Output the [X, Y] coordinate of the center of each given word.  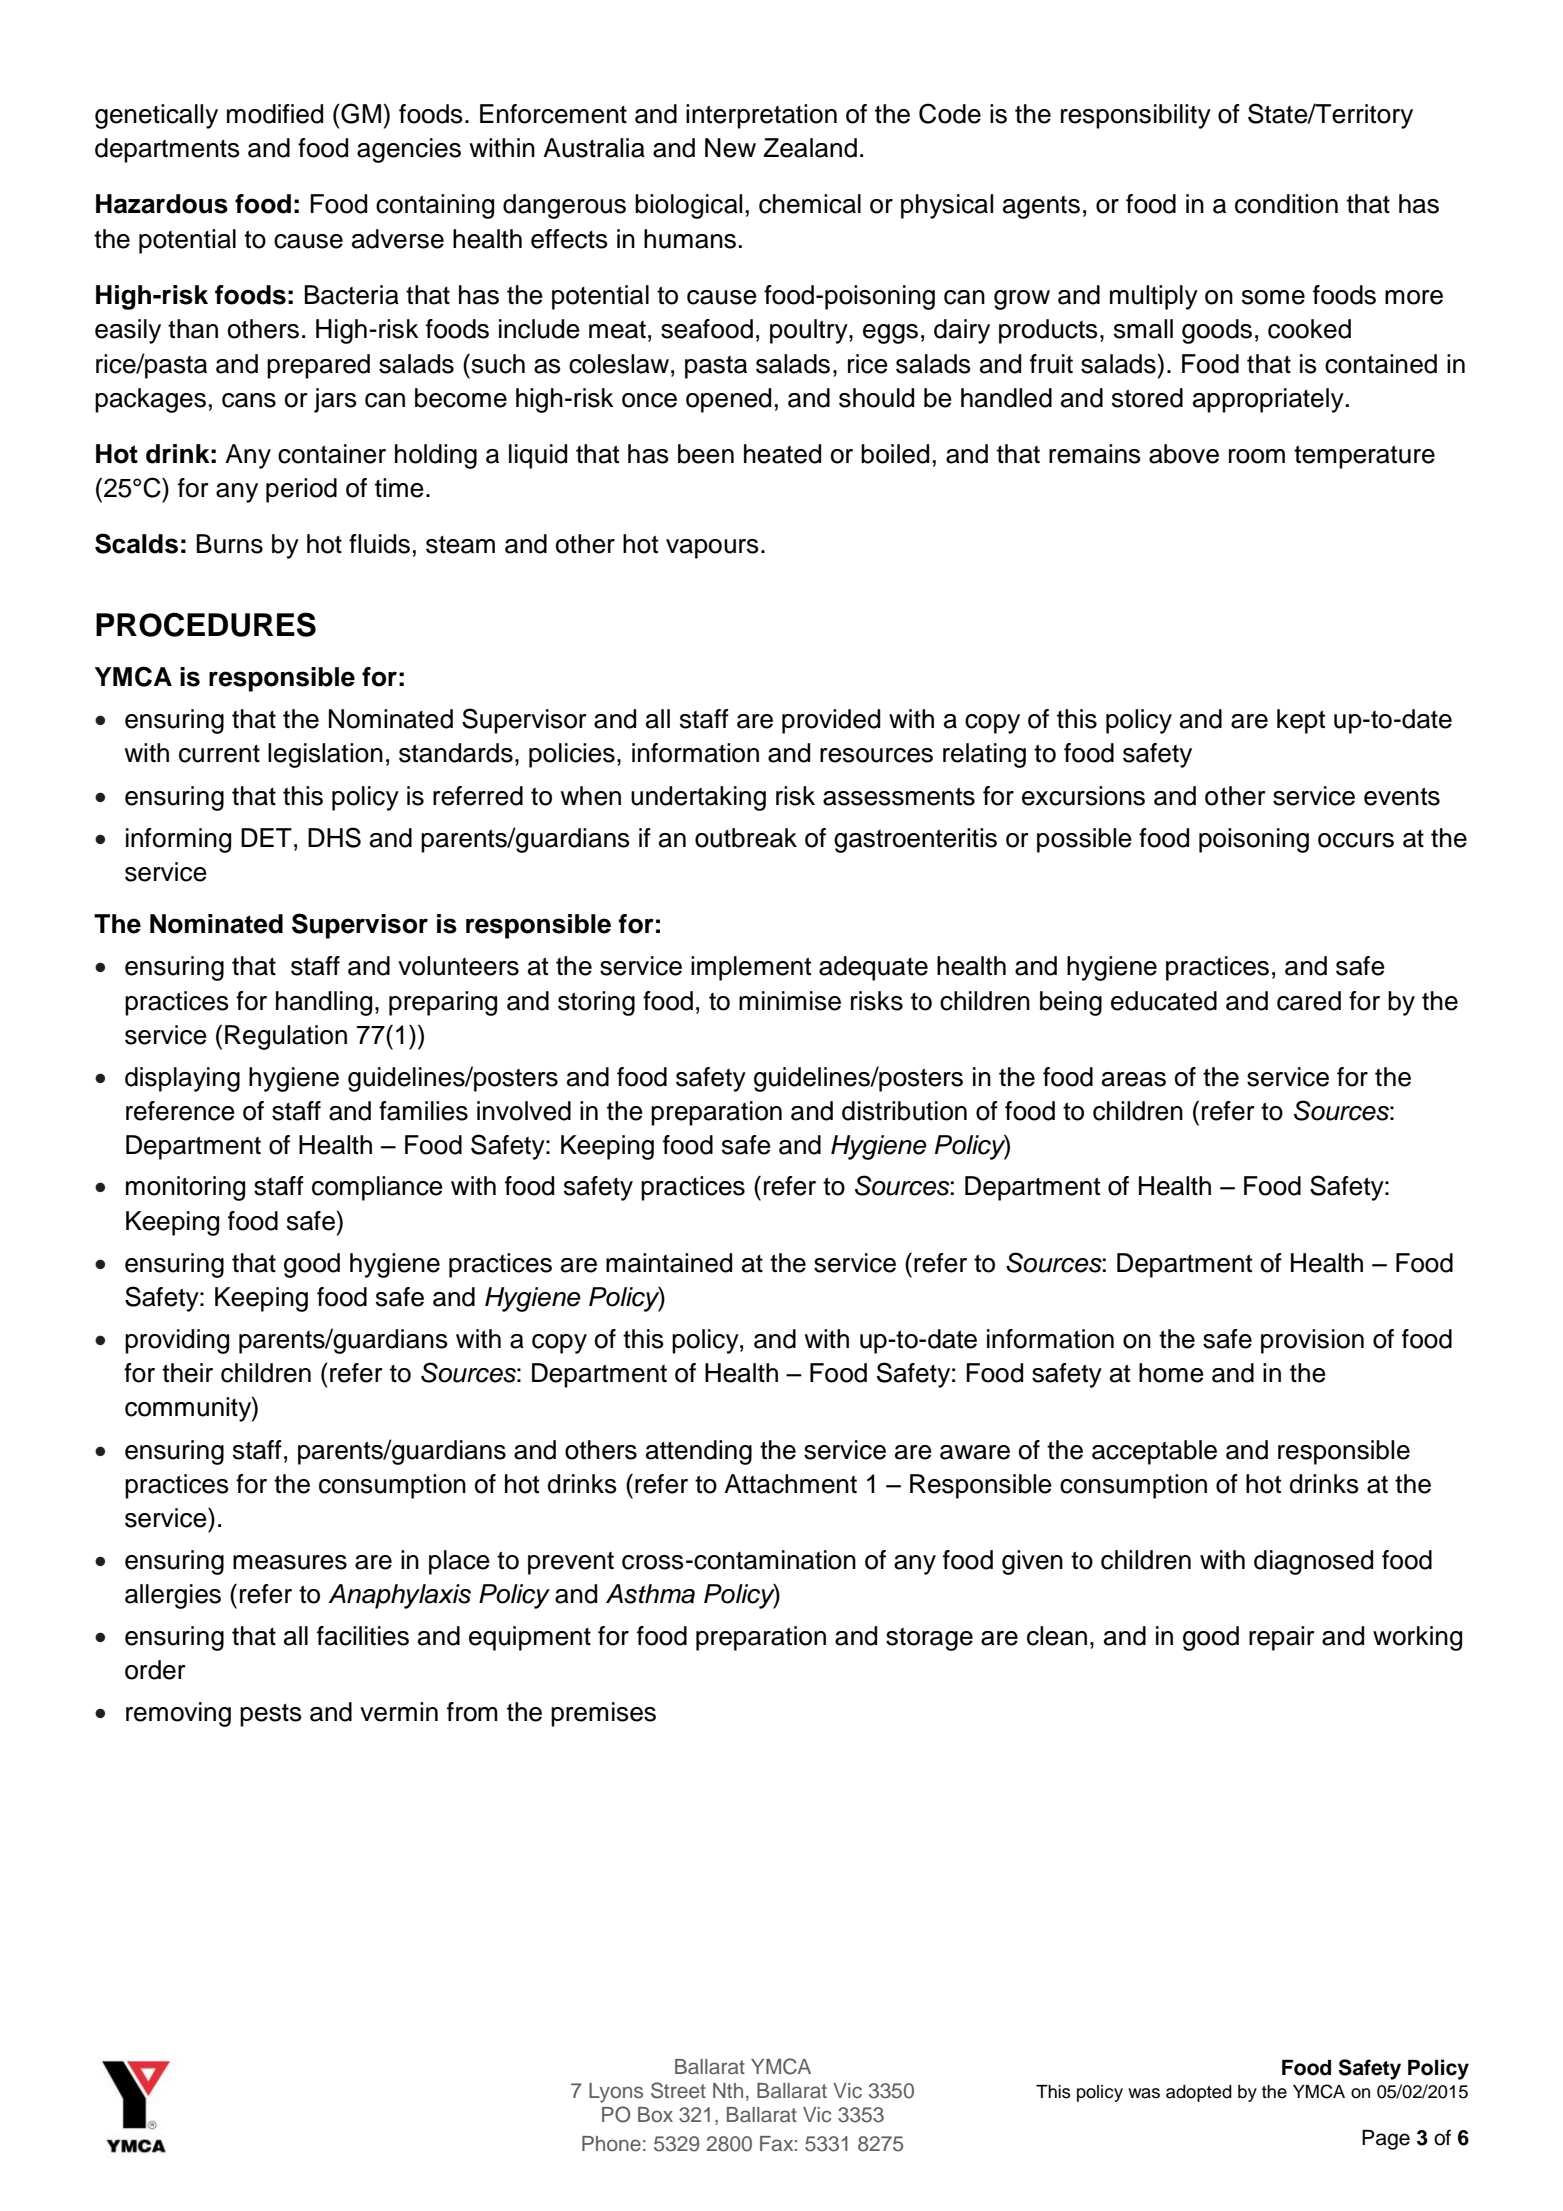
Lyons [616, 2093]
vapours [712, 549]
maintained [669, 1263]
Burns [230, 544]
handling [324, 1003]
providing [177, 1341]
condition [1286, 204]
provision [1312, 1341]
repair [1282, 1638]
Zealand [810, 148]
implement [751, 968]
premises [603, 1714]
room [1257, 456]
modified [275, 114]
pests [271, 1715]
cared [1309, 1001]
